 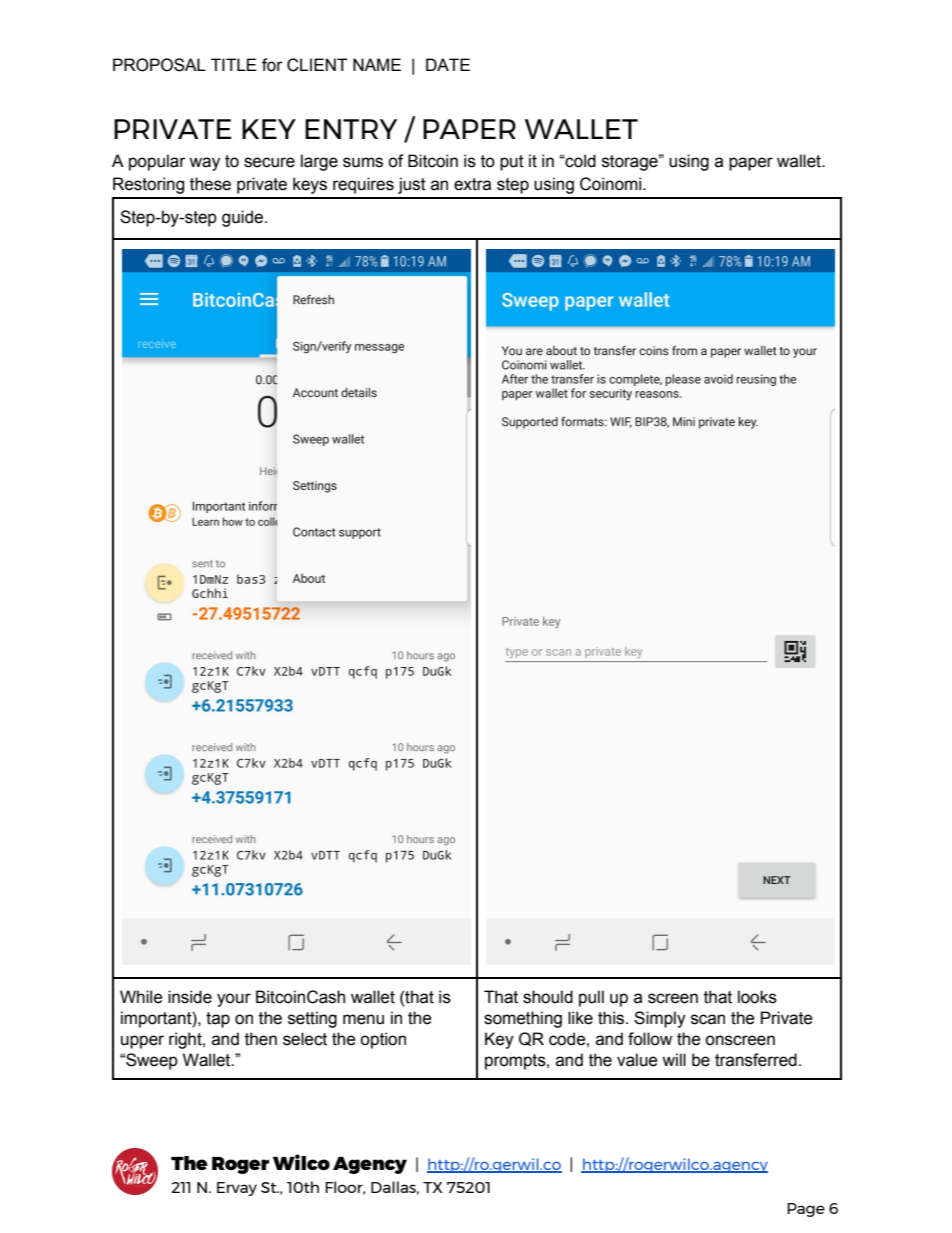 What do you see at coordinates (242, 218) in the page?
I see `guide` at bounding box center [242, 218].
